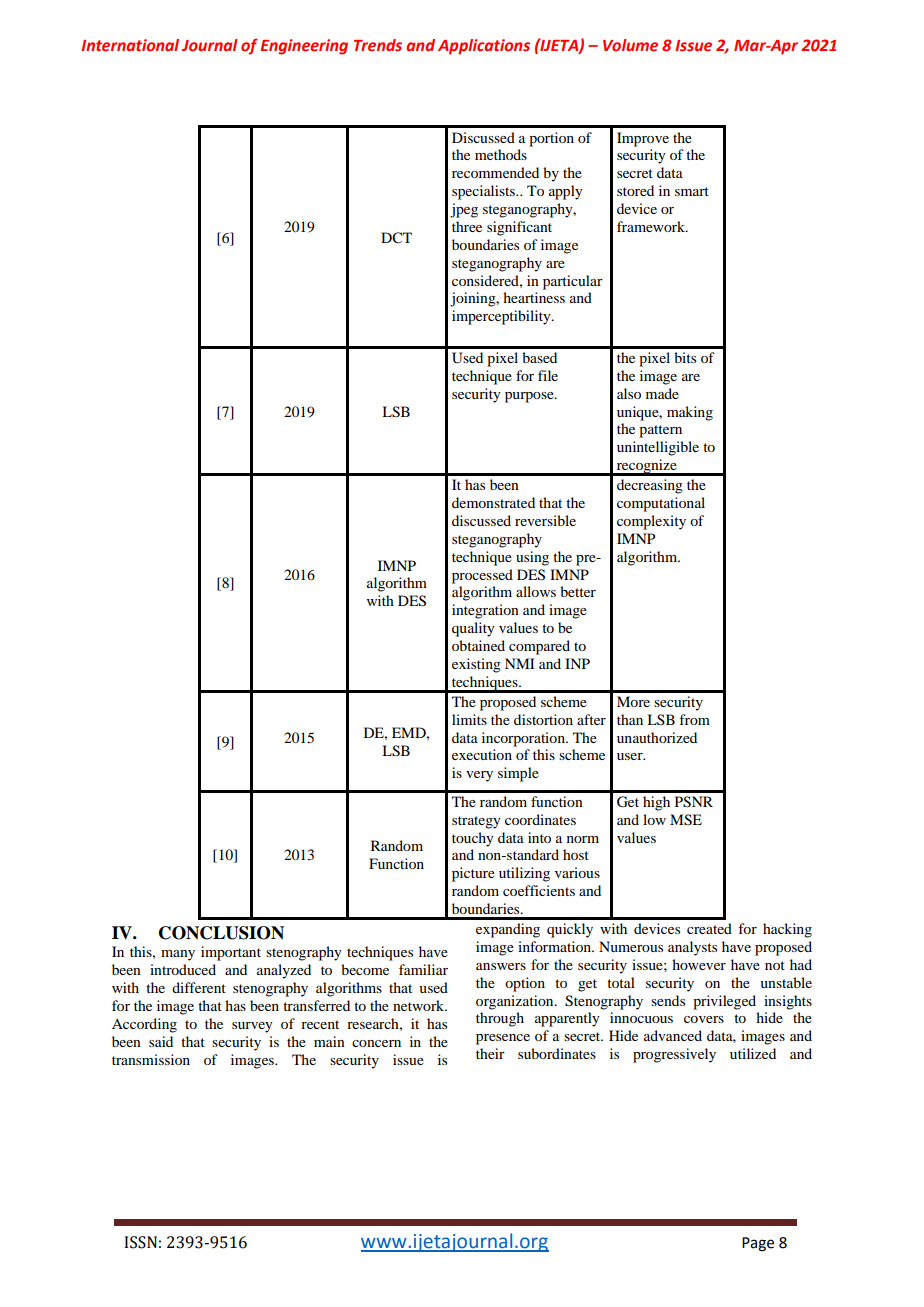  Describe the element at coordinates (630, 45) in the image. I see `Volume` at that location.
